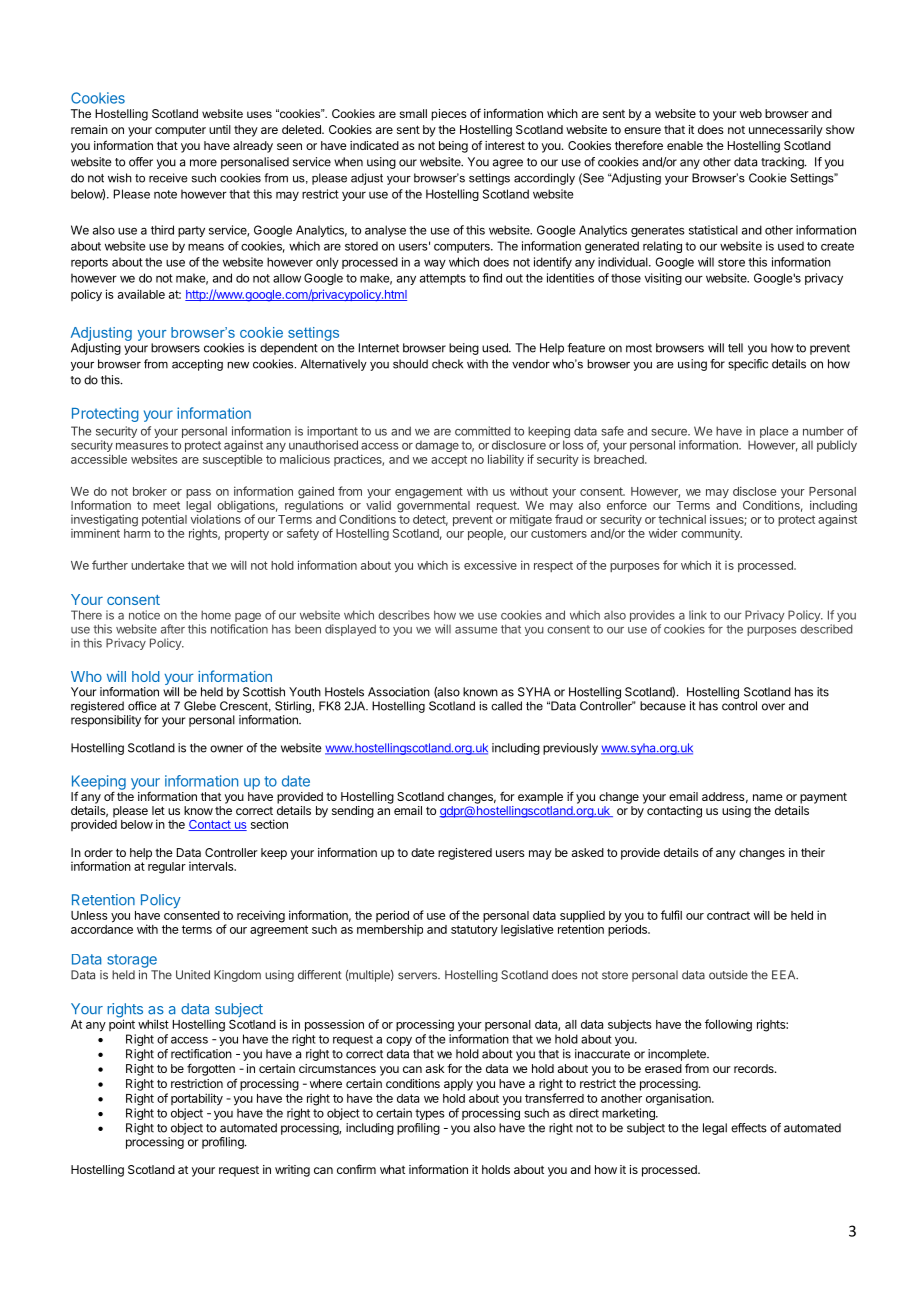 The width and height of the screenshot is (903, 1316). I want to click on unnecessarily, so click(786, 131).
